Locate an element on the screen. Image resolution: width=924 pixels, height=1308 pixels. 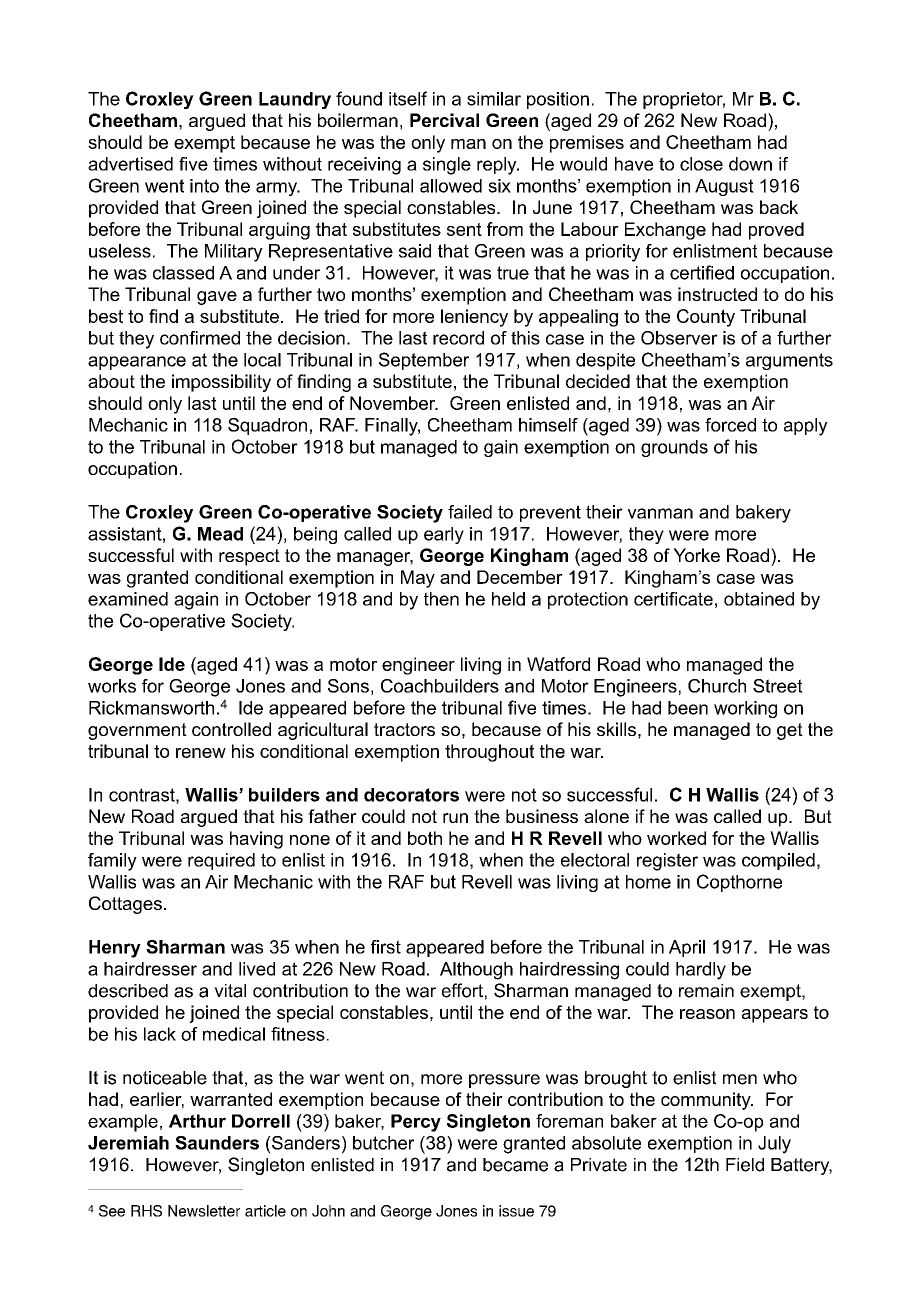
Newsletter is located at coordinates (204, 1211).
